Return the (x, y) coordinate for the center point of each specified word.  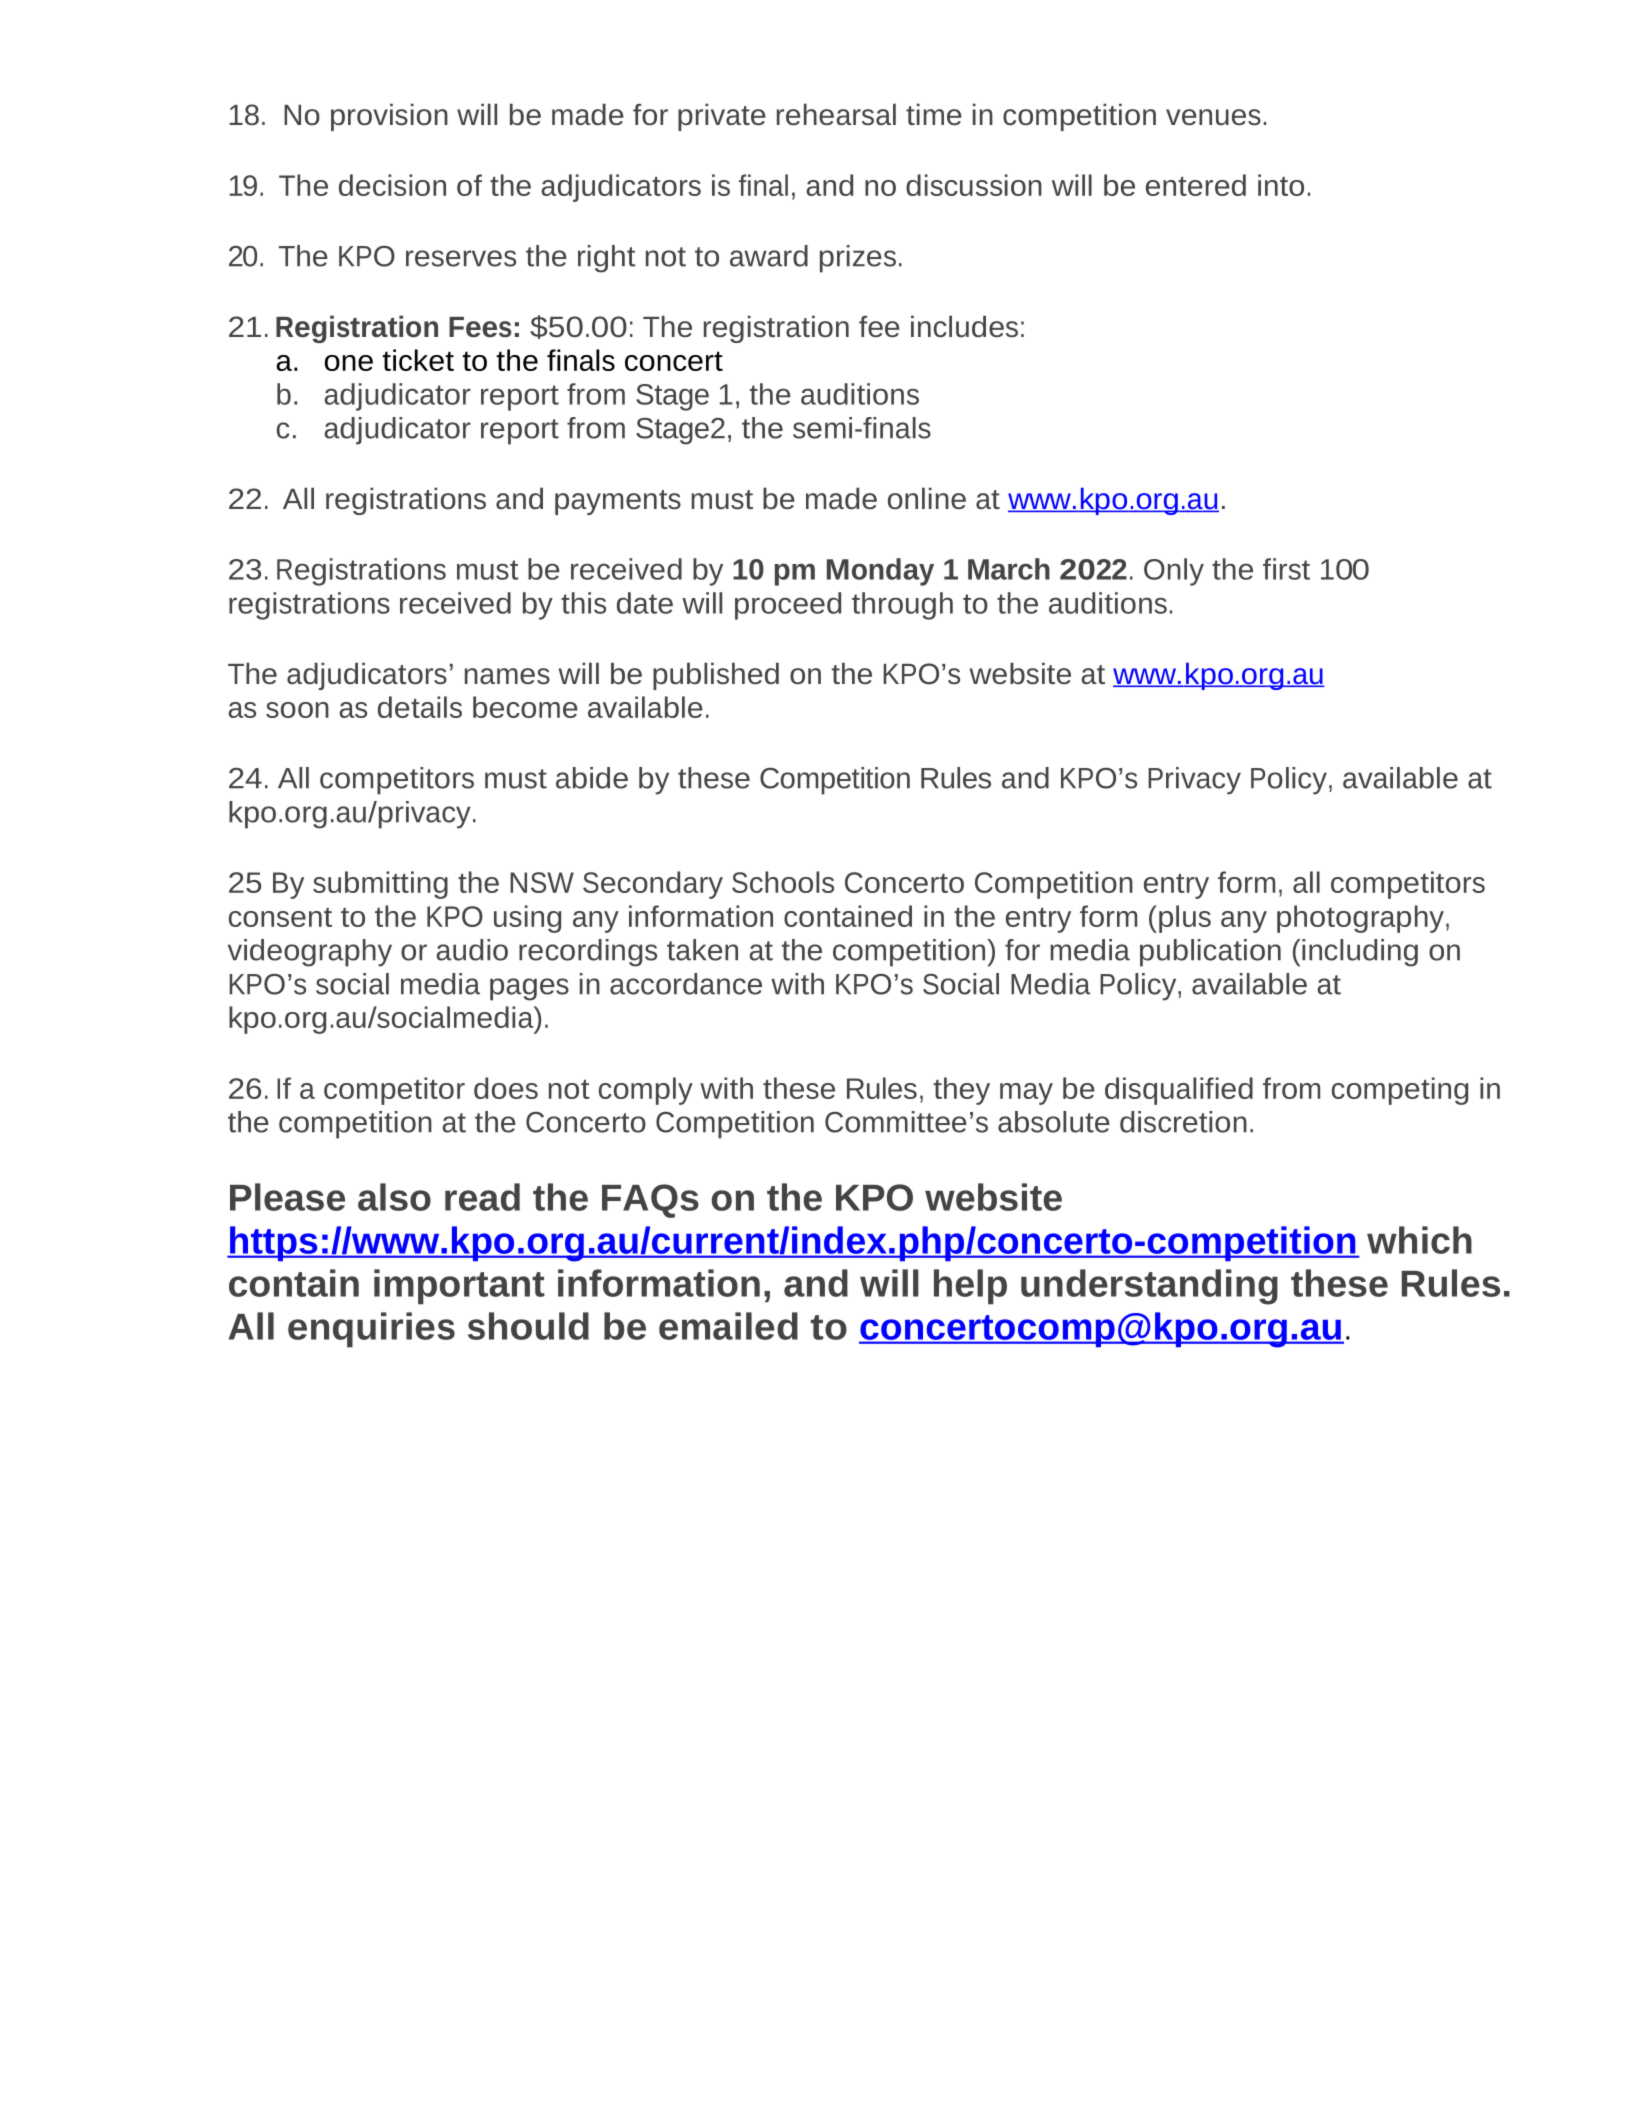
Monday (880, 572)
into (1281, 185)
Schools (783, 882)
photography (1360, 919)
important (459, 1287)
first (1286, 569)
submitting (380, 885)
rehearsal (836, 114)
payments (618, 502)
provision (389, 117)
